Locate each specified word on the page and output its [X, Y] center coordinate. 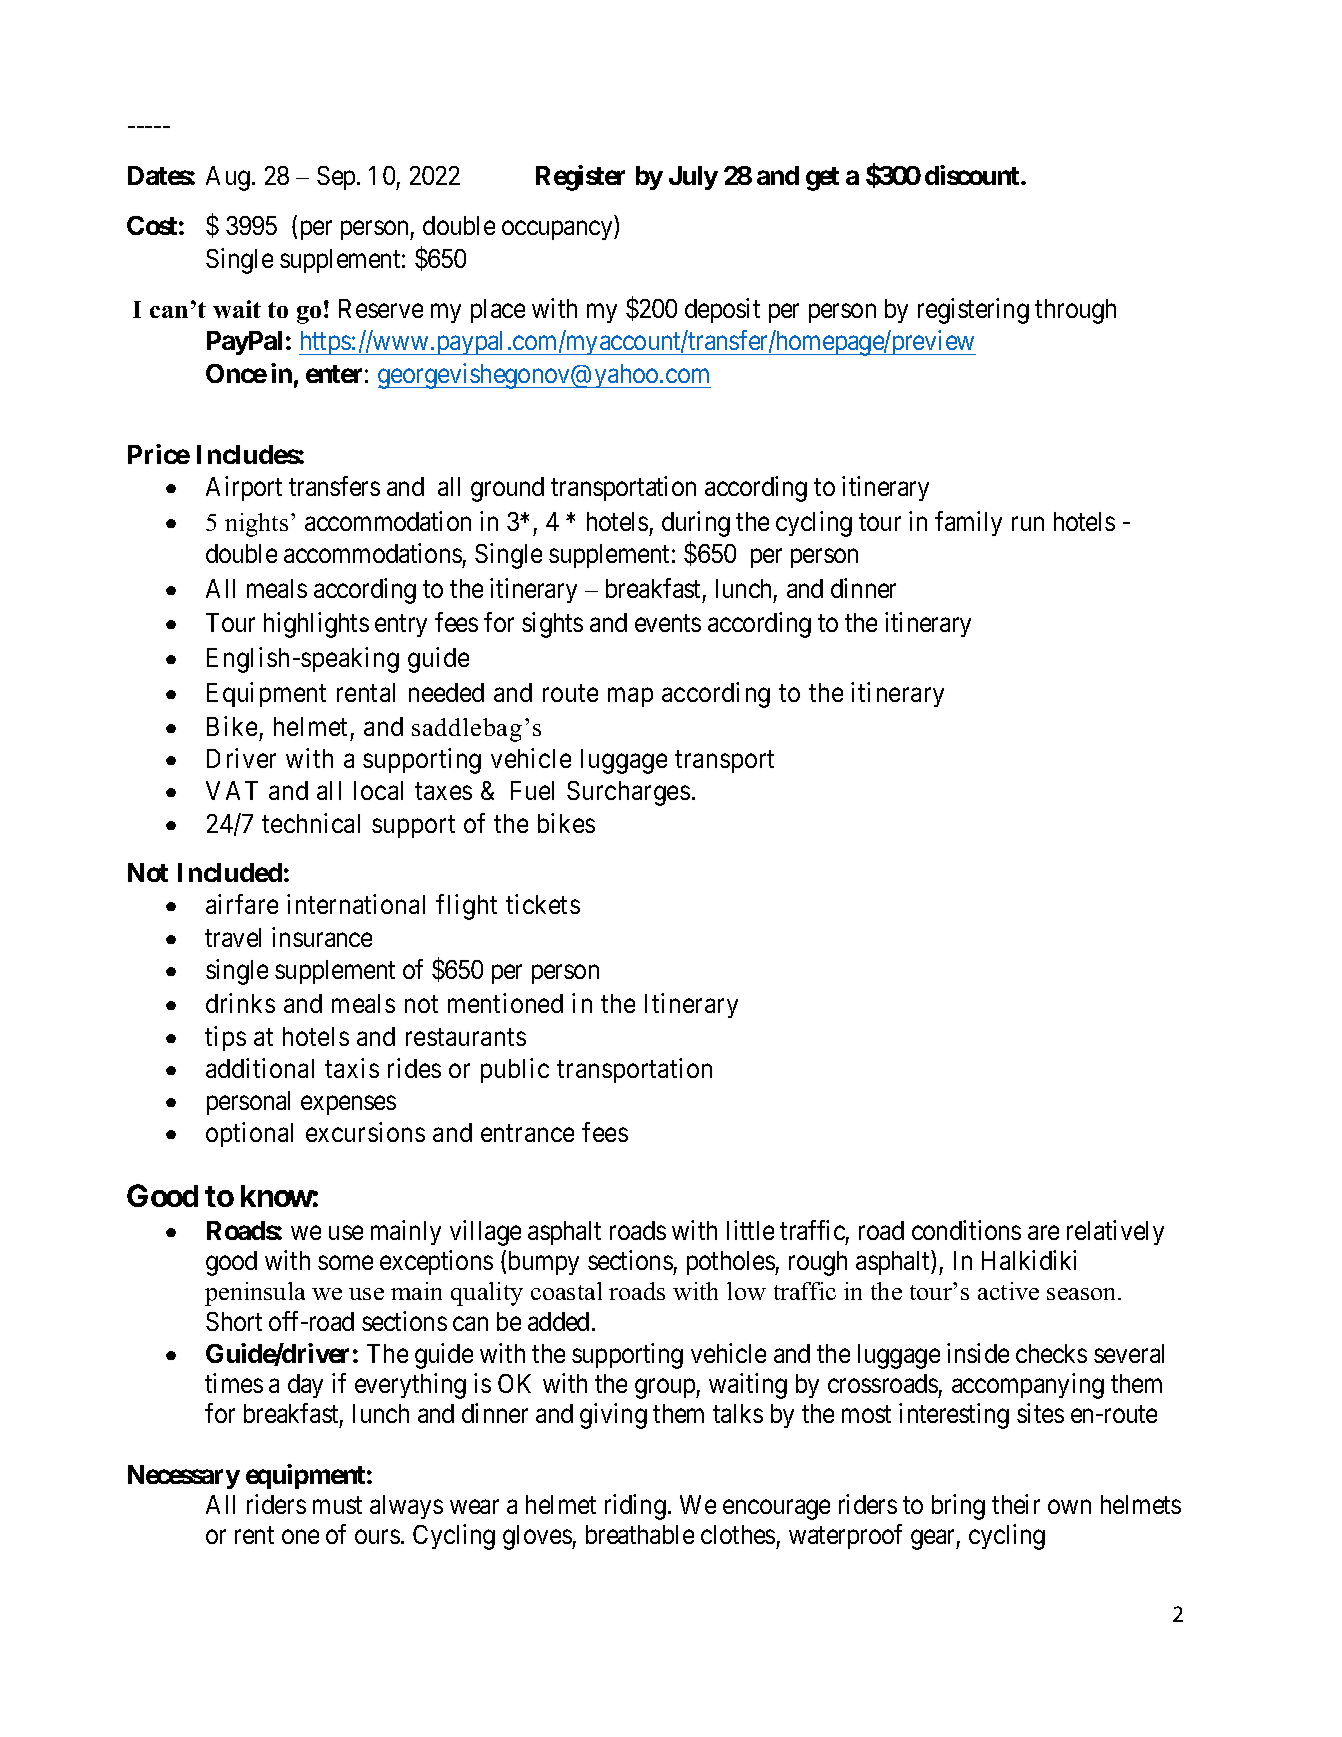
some [345, 1263]
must [337, 1505]
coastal [566, 1291]
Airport [244, 488]
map [630, 697]
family [968, 523]
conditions [966, 1230]
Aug [228, 178]
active [1008, 1291]
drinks [240, 1003]
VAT [232, 790]
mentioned [505, 1003]
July [693, 178]
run [1028, 524]
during [696, 524]
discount [973, 175]
